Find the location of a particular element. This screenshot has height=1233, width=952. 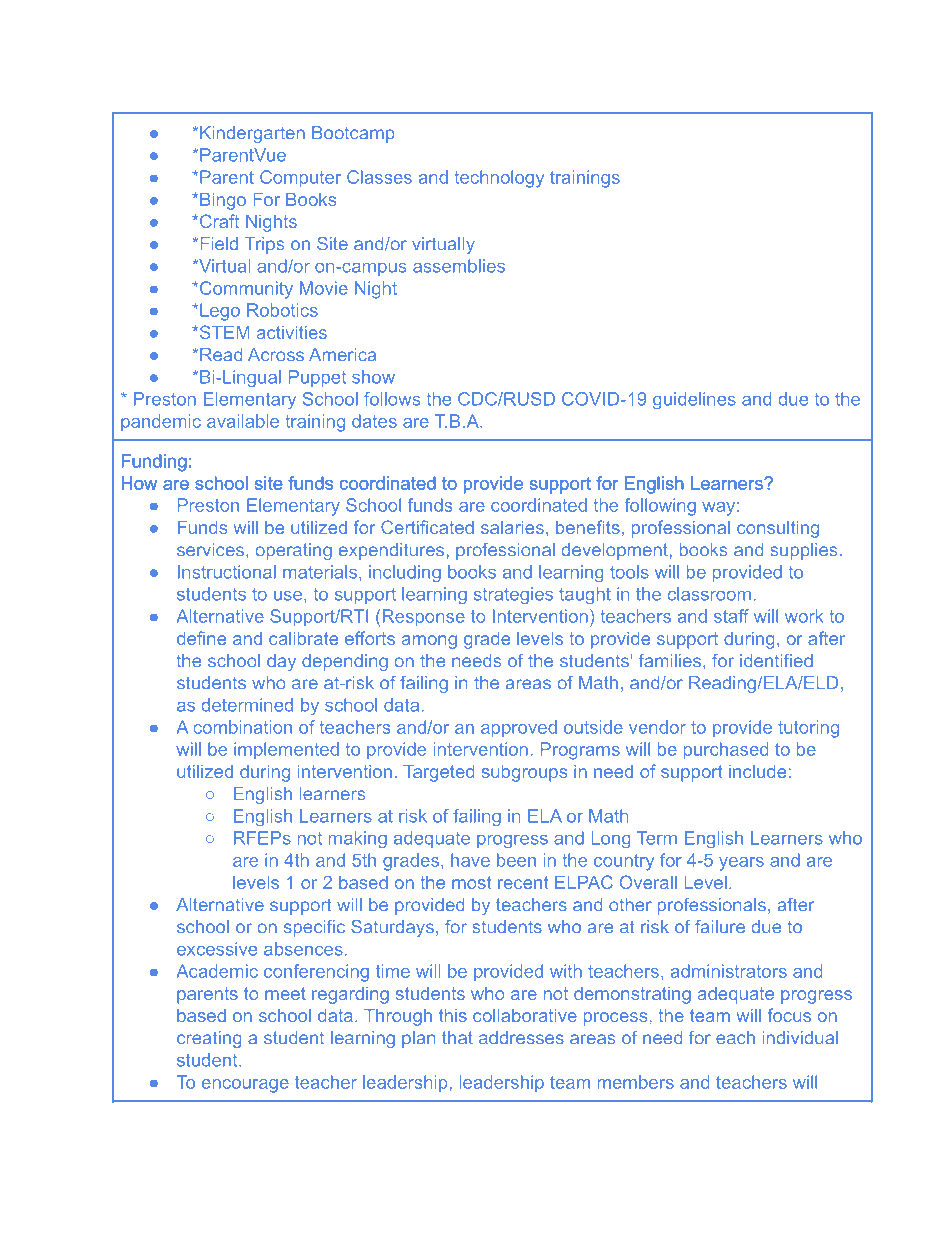

creating is located at coordinates (209, 1039).
